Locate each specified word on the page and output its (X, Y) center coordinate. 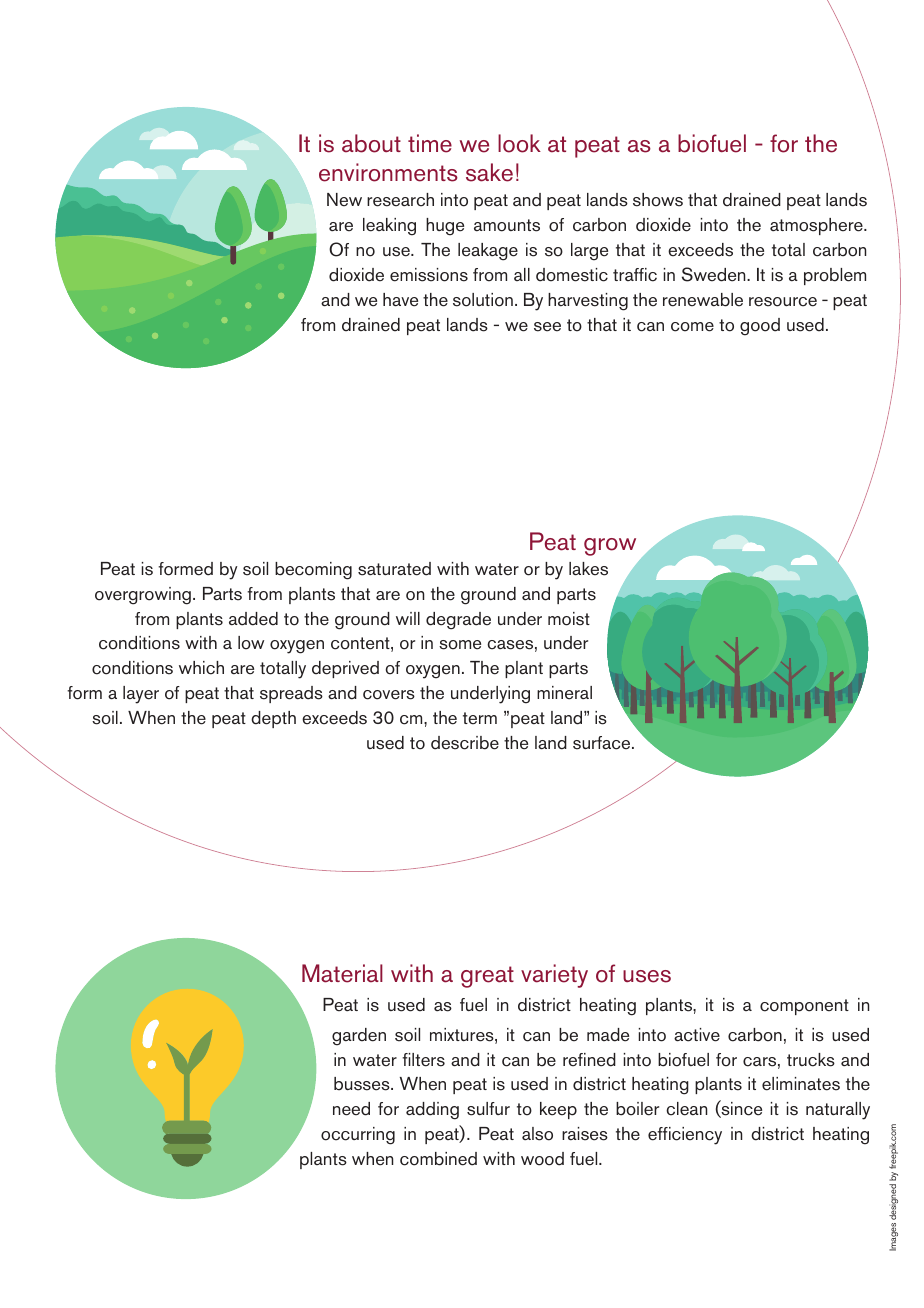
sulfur (488, 1109)
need (351, 1109)
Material (342, 973)
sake (489, 172)
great (487, 977)
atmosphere (817, 226)
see (547, 327)
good (760, 327)
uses (647, 976)
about (371, 143)
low (251, 643)
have (400, 300)
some (460, 645)
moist (569, 619)
